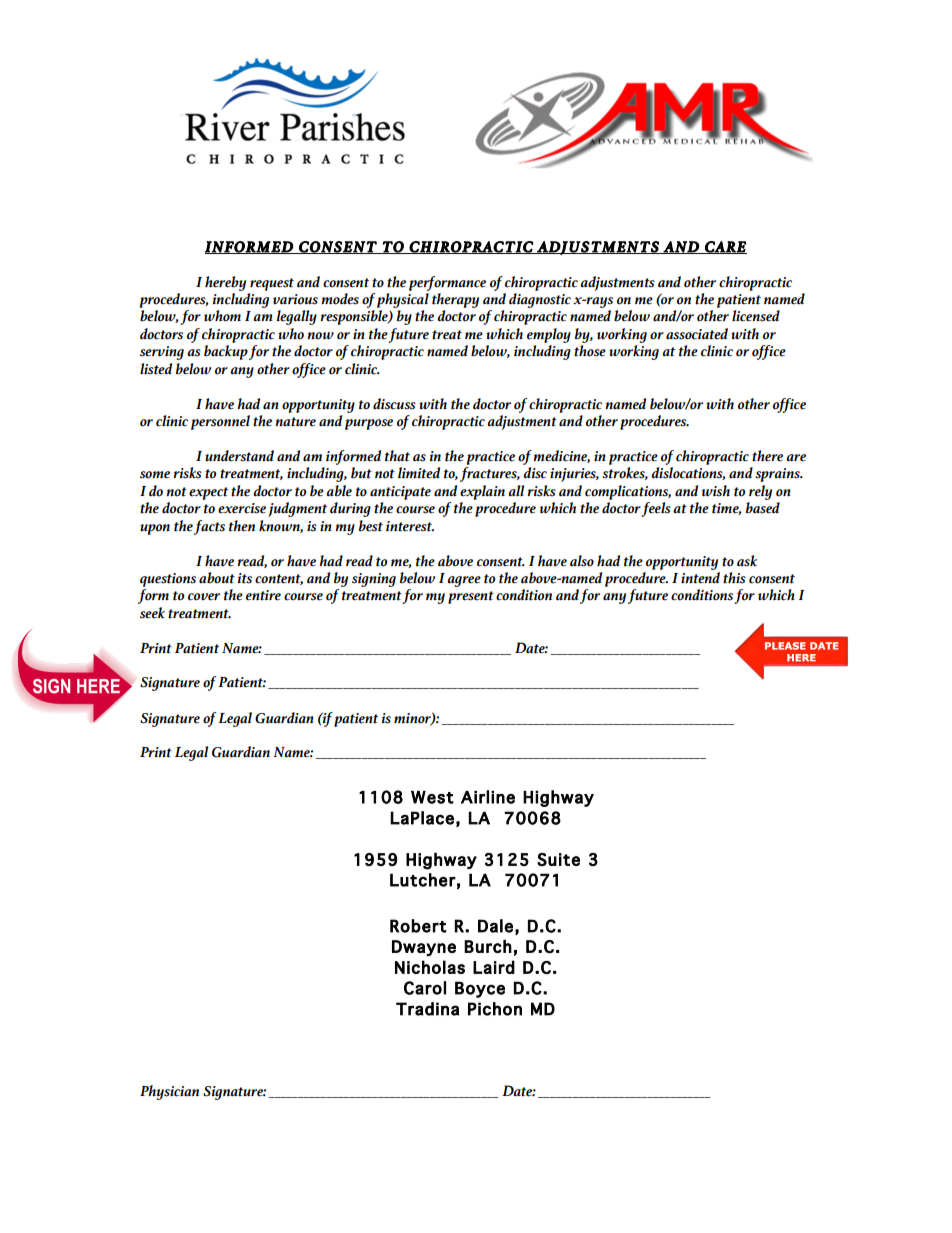  I want to click on Boyce, so click(480, 989).
